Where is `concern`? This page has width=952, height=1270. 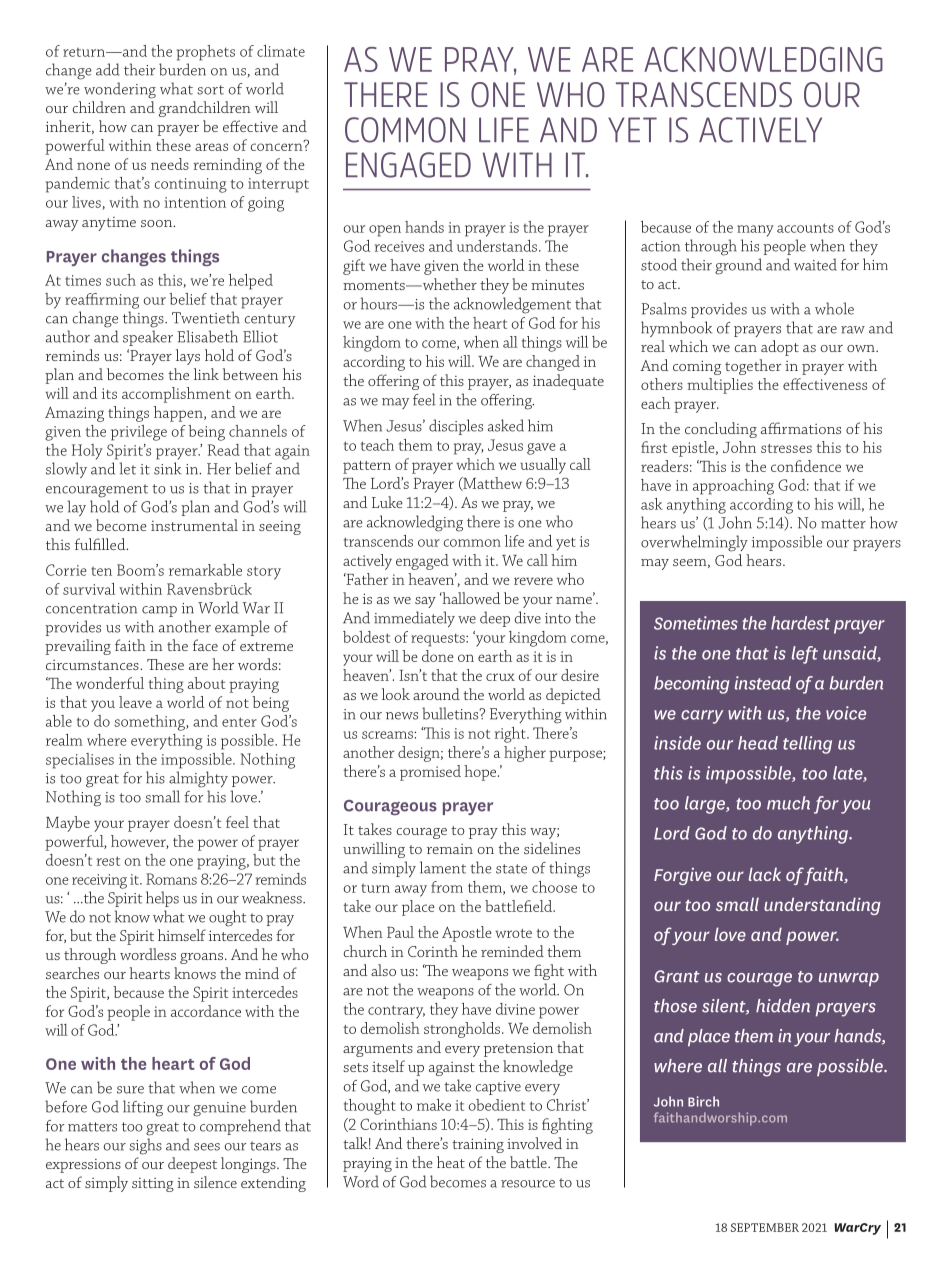 concern is located at coordinates (278, 146).
